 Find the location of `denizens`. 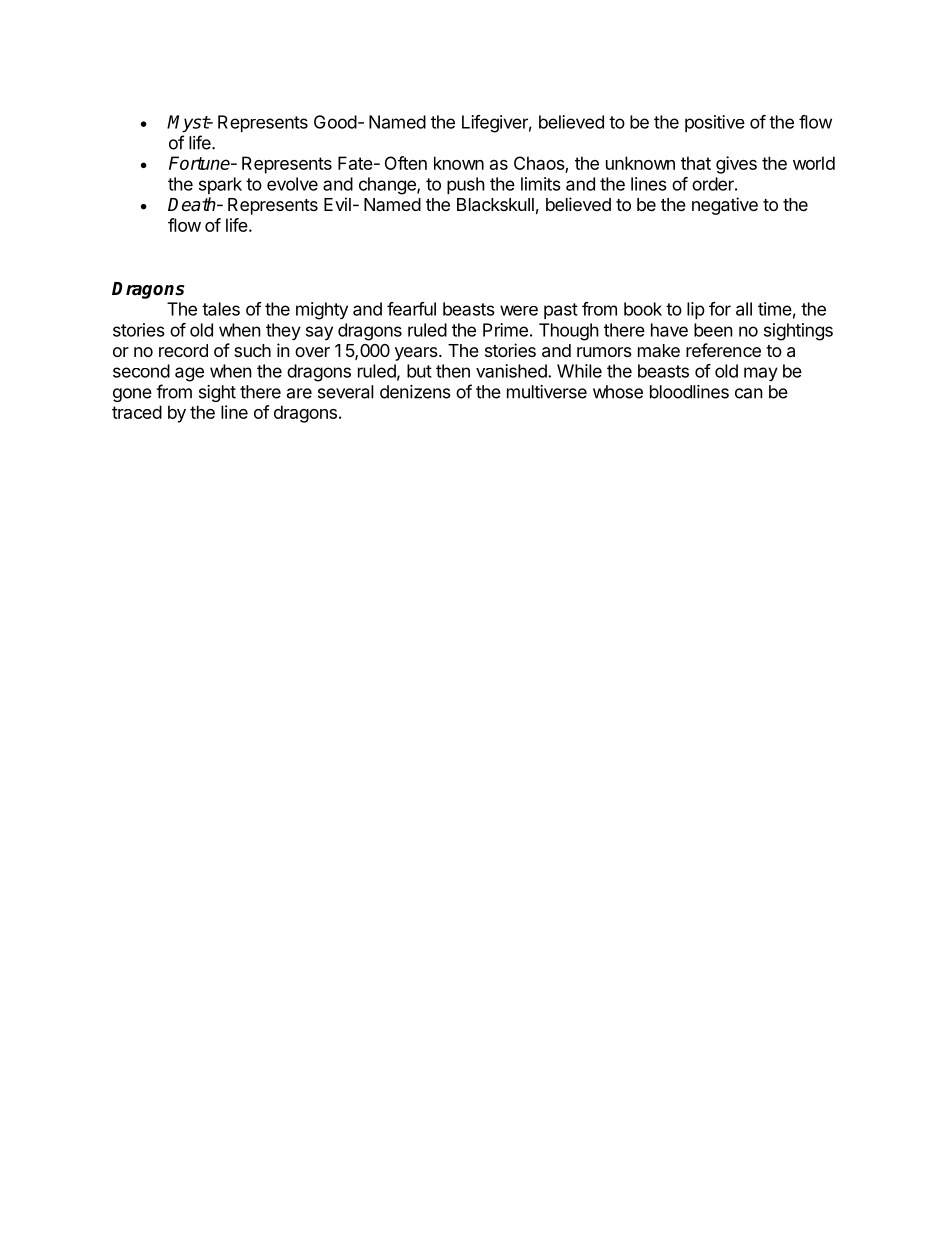

denizens is located at coordinates (415, 392).
